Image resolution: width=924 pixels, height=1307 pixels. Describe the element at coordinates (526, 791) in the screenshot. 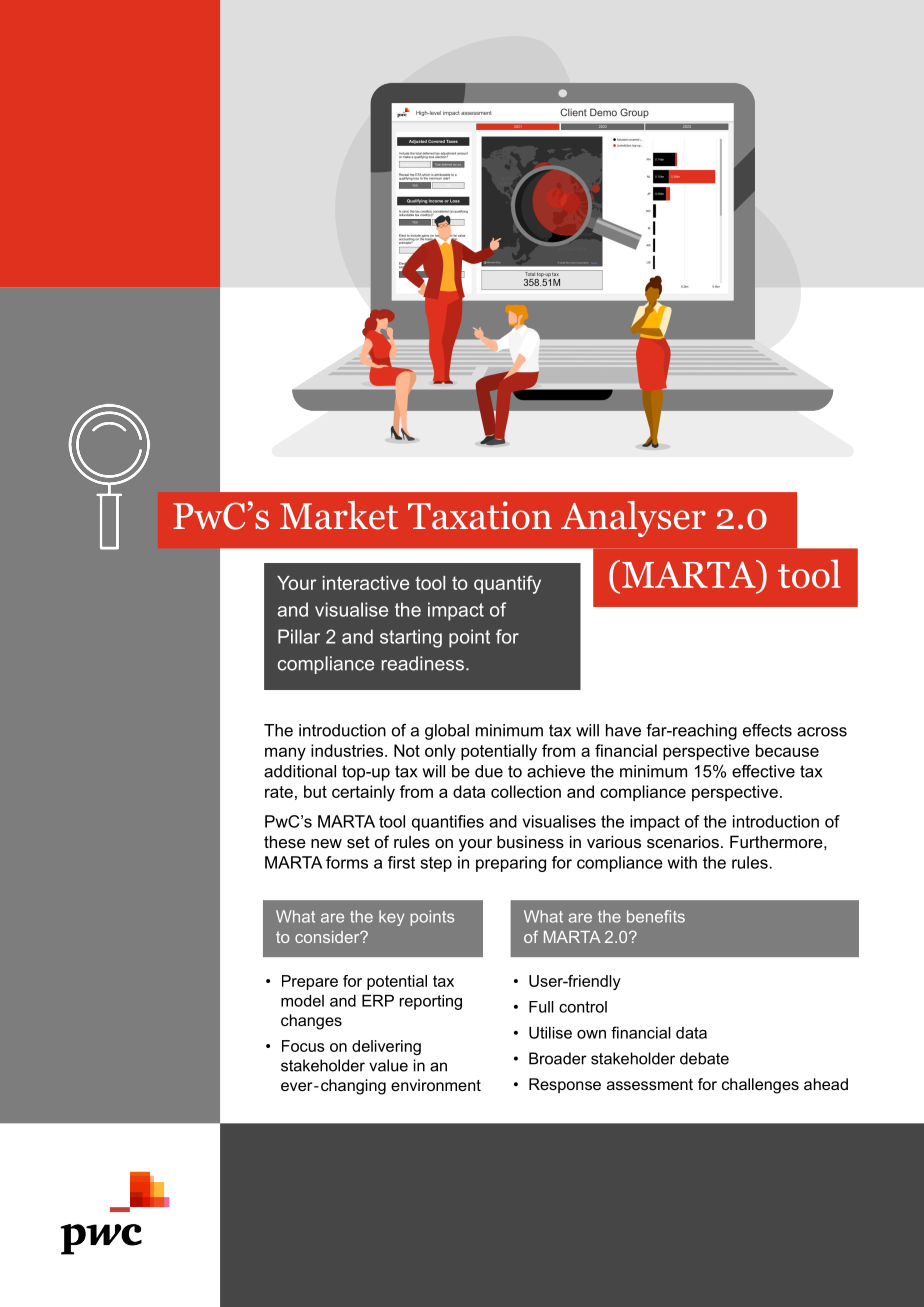

I see `collection` at that location.
